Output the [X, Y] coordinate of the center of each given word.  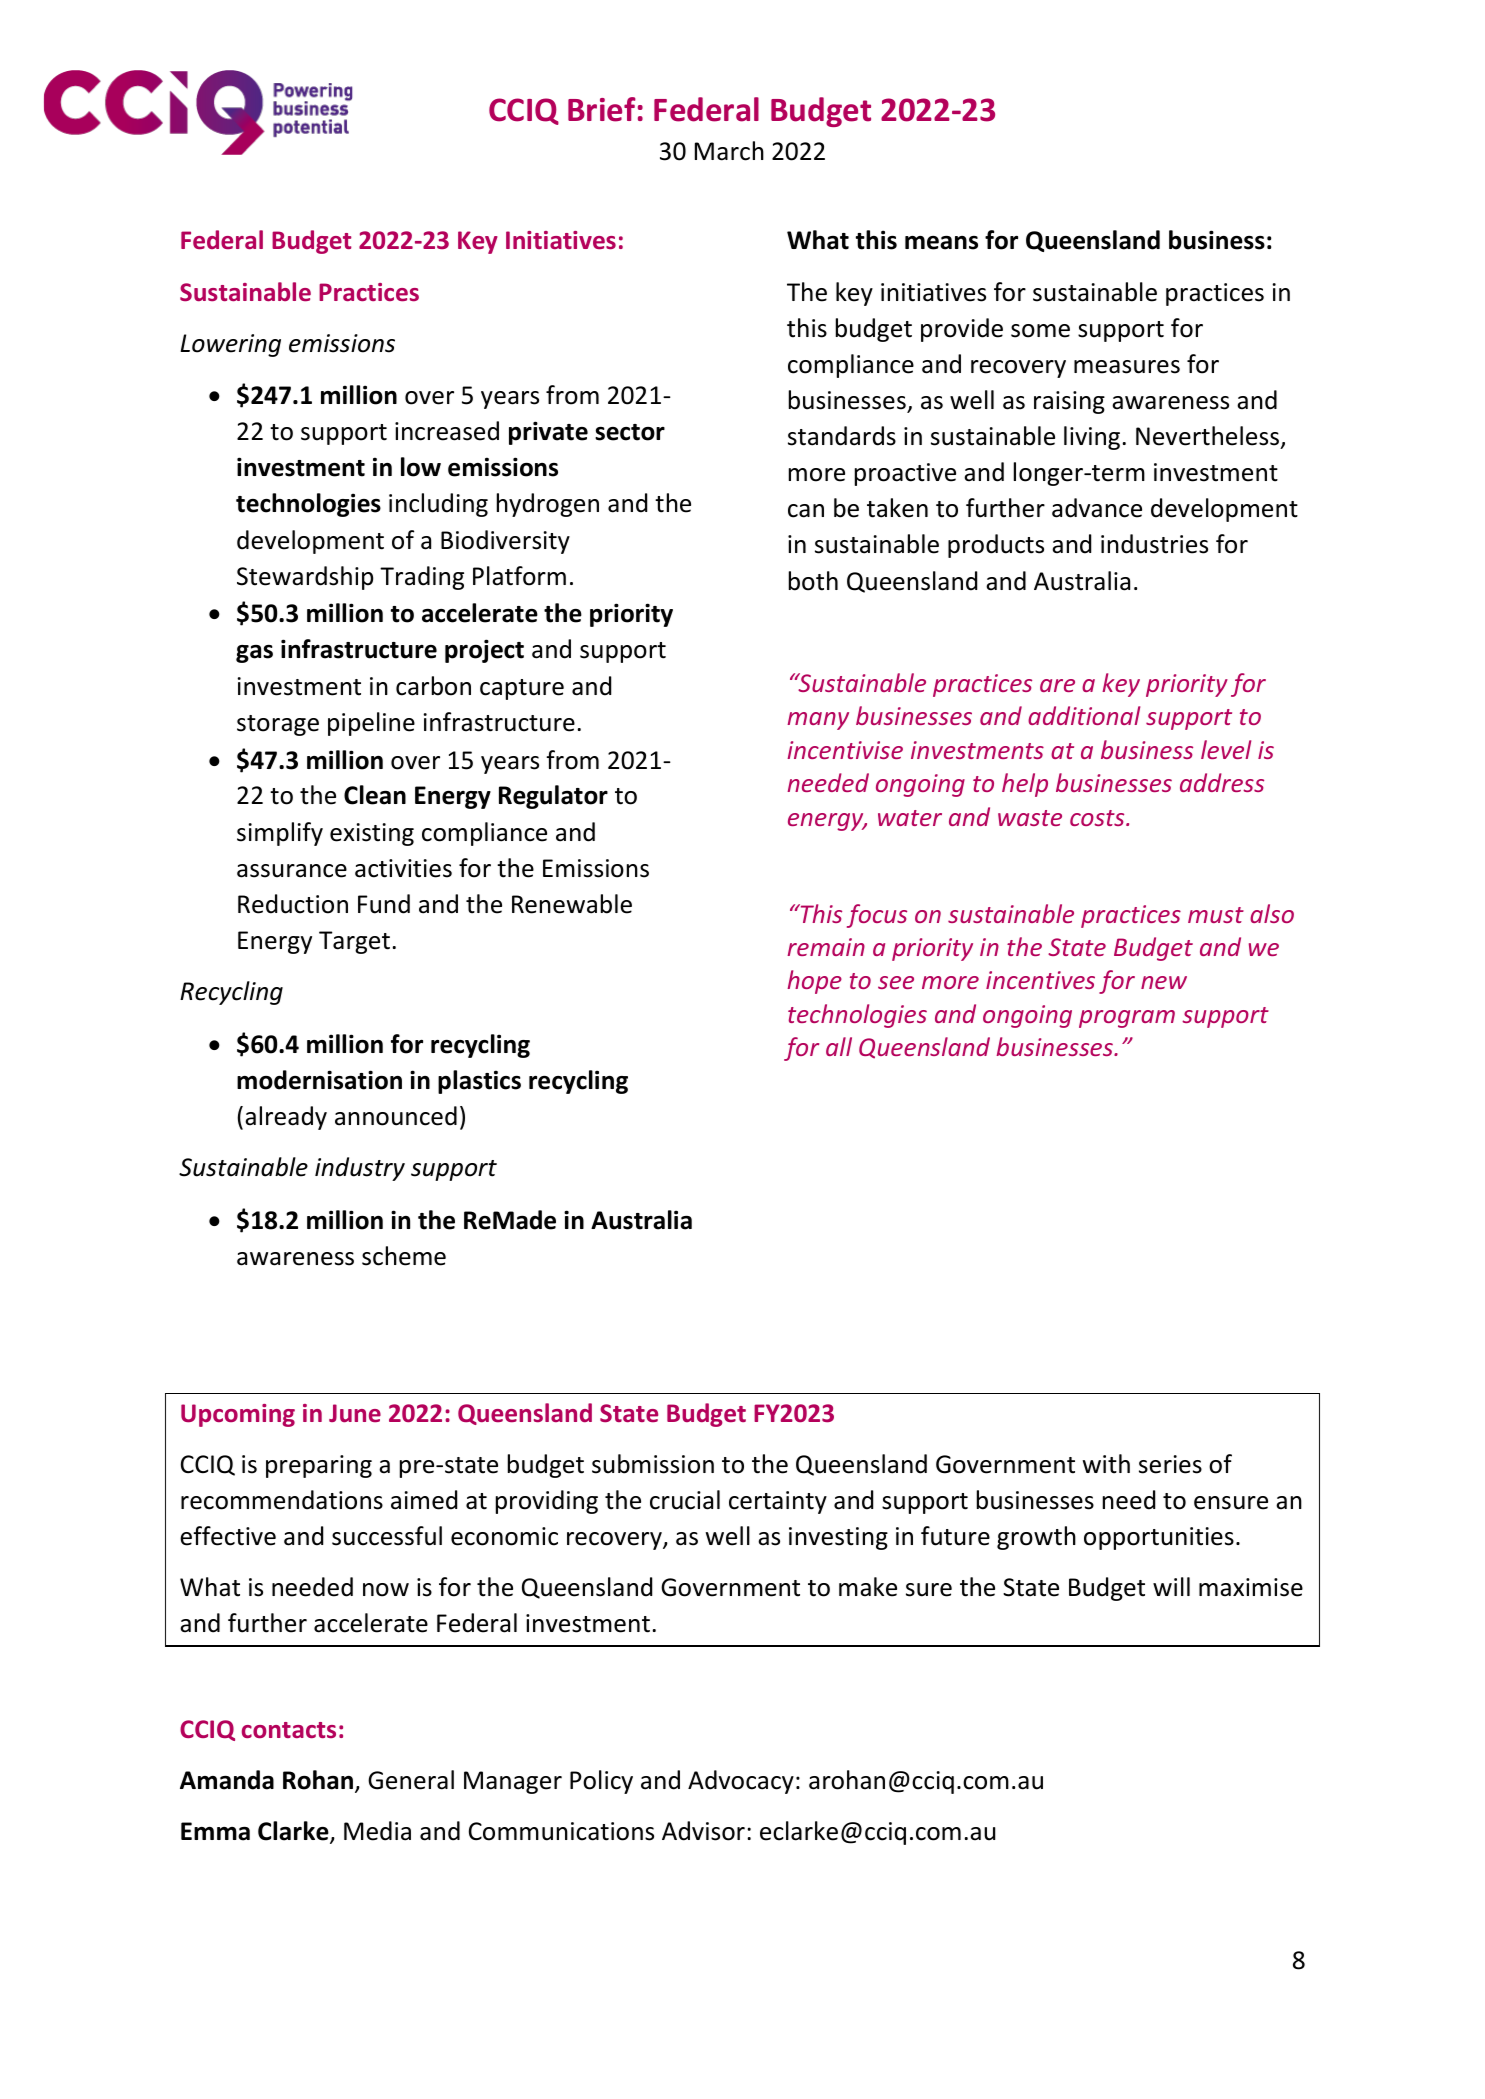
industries [1154, 544]
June [355, 1413]
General [411, 1780]
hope [814, 982]
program [1127, 1019]
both [813, 581]
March [729, 151]
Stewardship [305, 578]
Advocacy [741, 1782]
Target [354, 942]
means [941, 243]
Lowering [230, 345]
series [1170, 1464]
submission [653, 1464]
